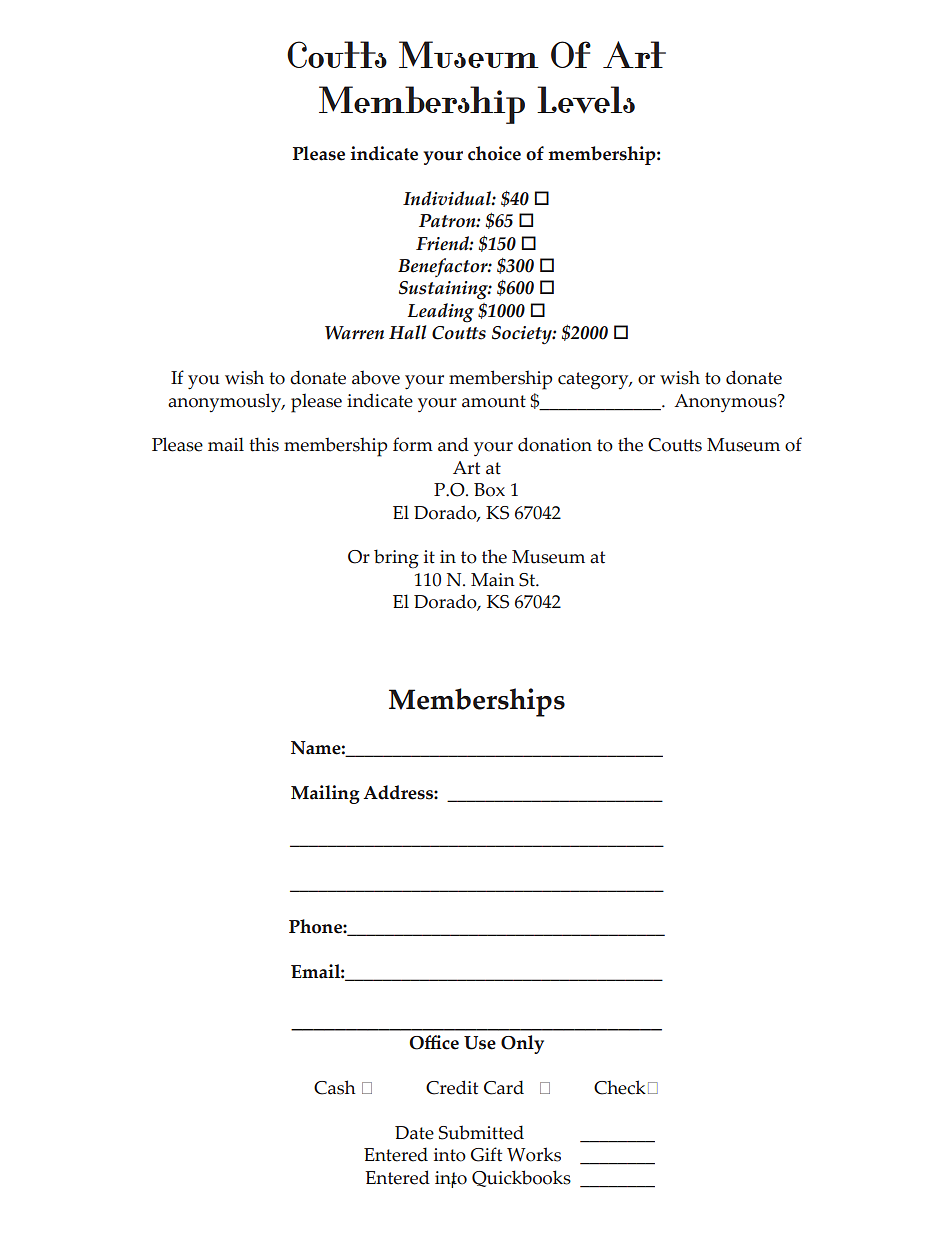 This document has width=952, height=1233. Describe the element at coordinates (493, 580) in the document. I see `Main` at that location.
